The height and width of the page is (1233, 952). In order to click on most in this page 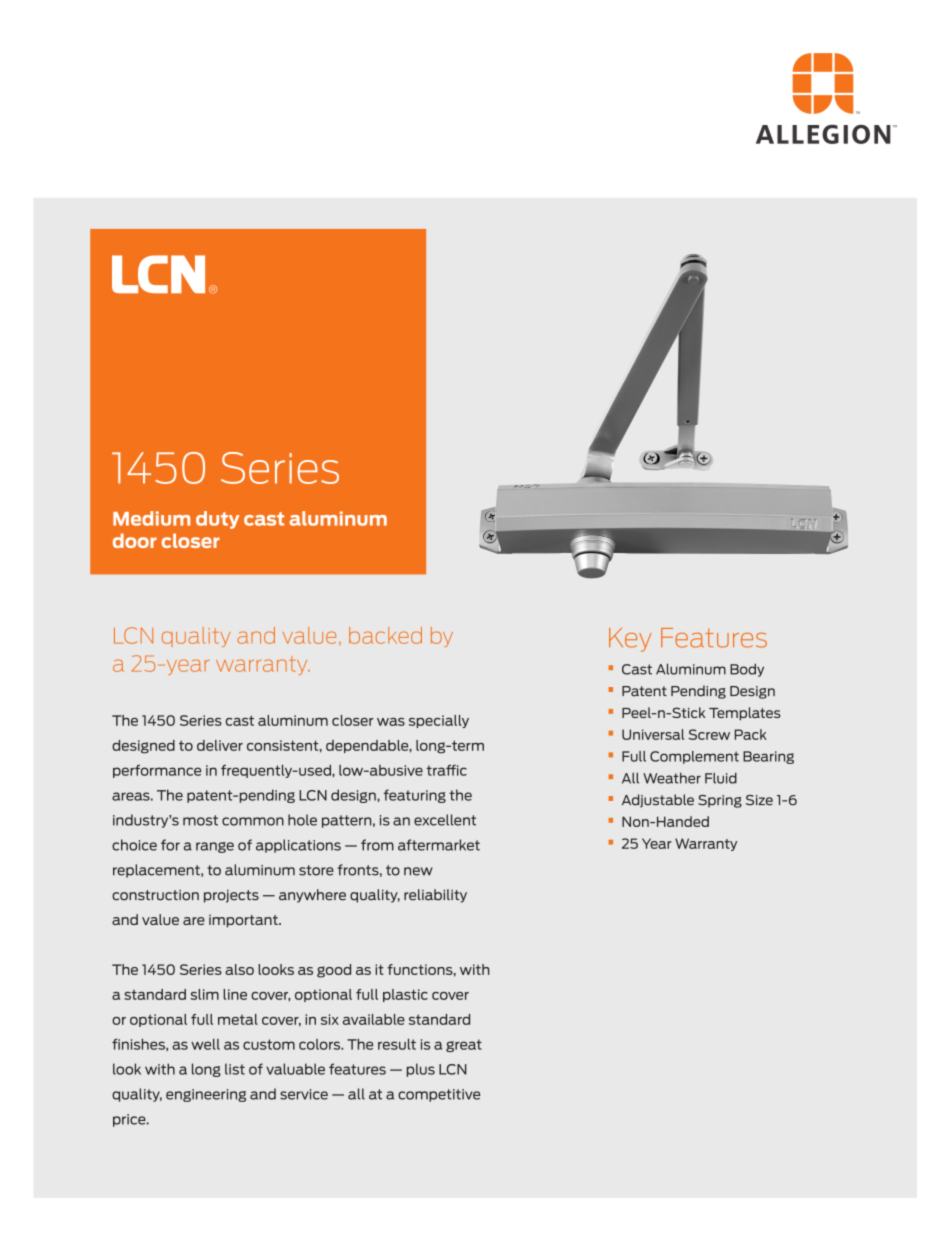, I will do `click(200, 820)`.
